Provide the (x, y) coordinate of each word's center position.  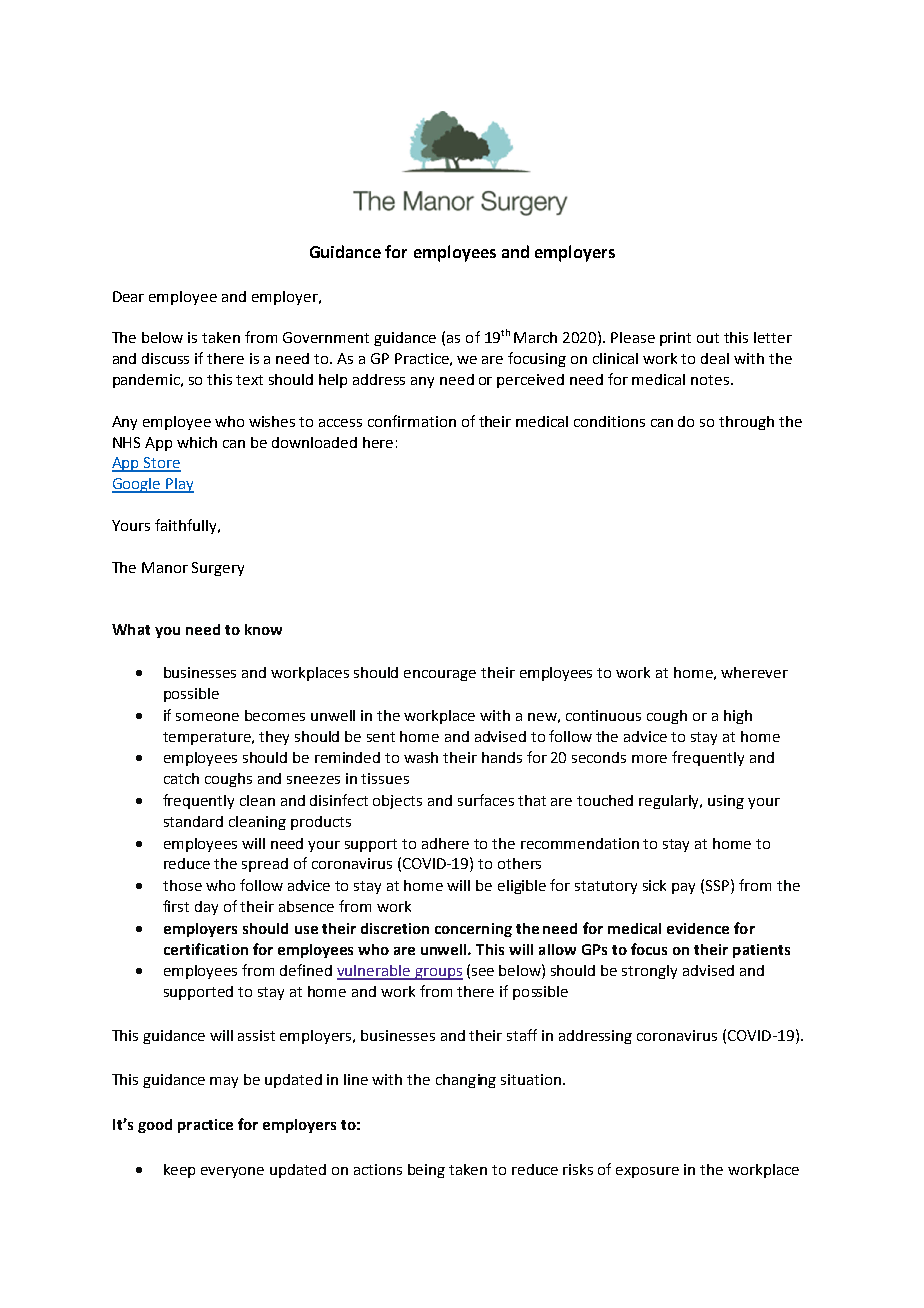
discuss (165, 358)
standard (193, 821)
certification (206, 949)
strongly (649, 972)
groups (438, 974)
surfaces (486, 800)
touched (605, 800)
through (746, 423)
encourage (440, 675)
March (535, 337)
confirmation (412, 421)
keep (179, 1171)
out (708, 338)
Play (179, 485)
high (738, 717)
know (263, 629)
